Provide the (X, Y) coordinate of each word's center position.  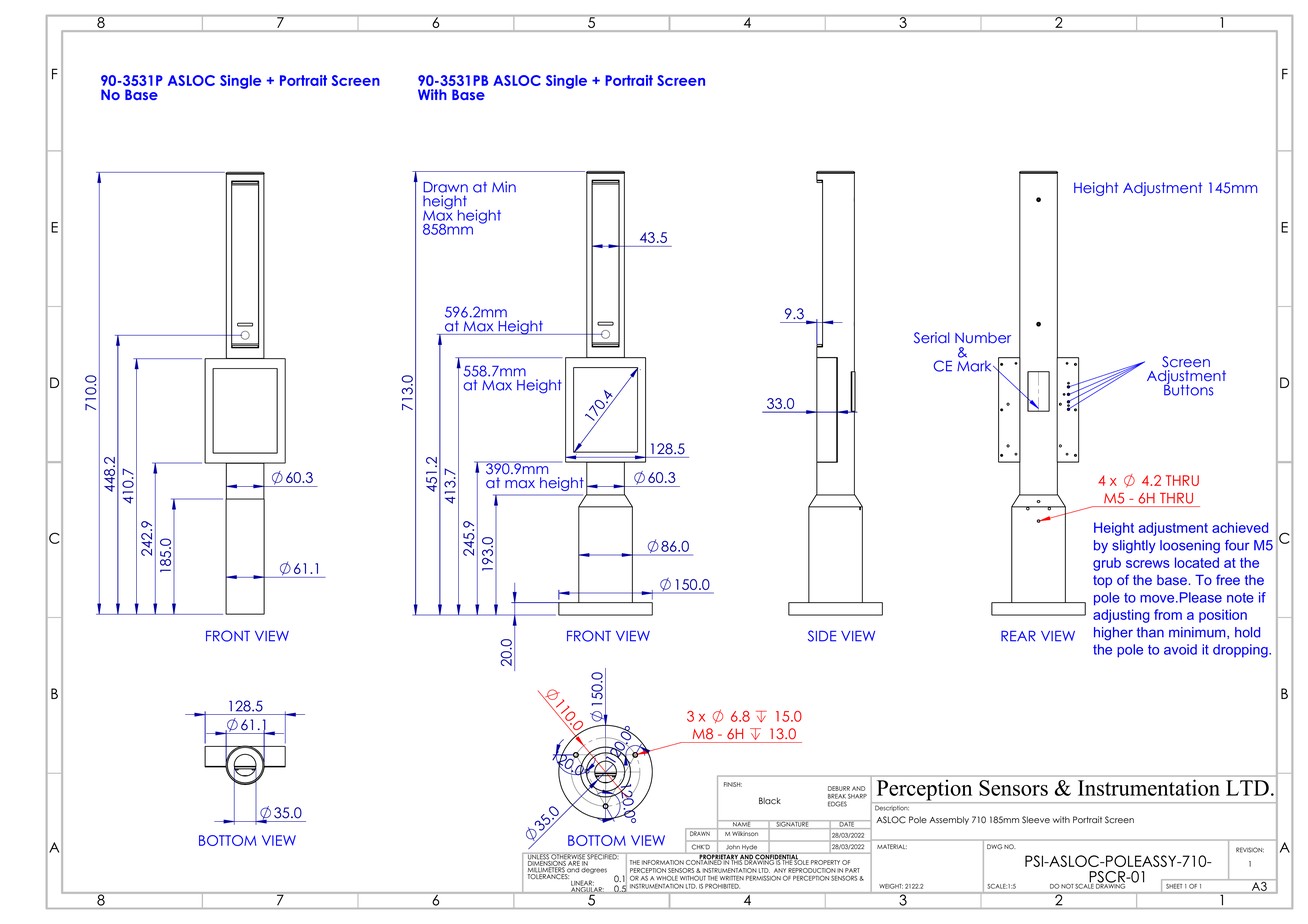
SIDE (822, 636)
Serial (931, 338)
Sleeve (1036, 820)
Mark (975, 366)
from (1168, 614)
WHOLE (667, 878)
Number (983, 337)
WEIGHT (891, 886)
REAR (1018, 636)
